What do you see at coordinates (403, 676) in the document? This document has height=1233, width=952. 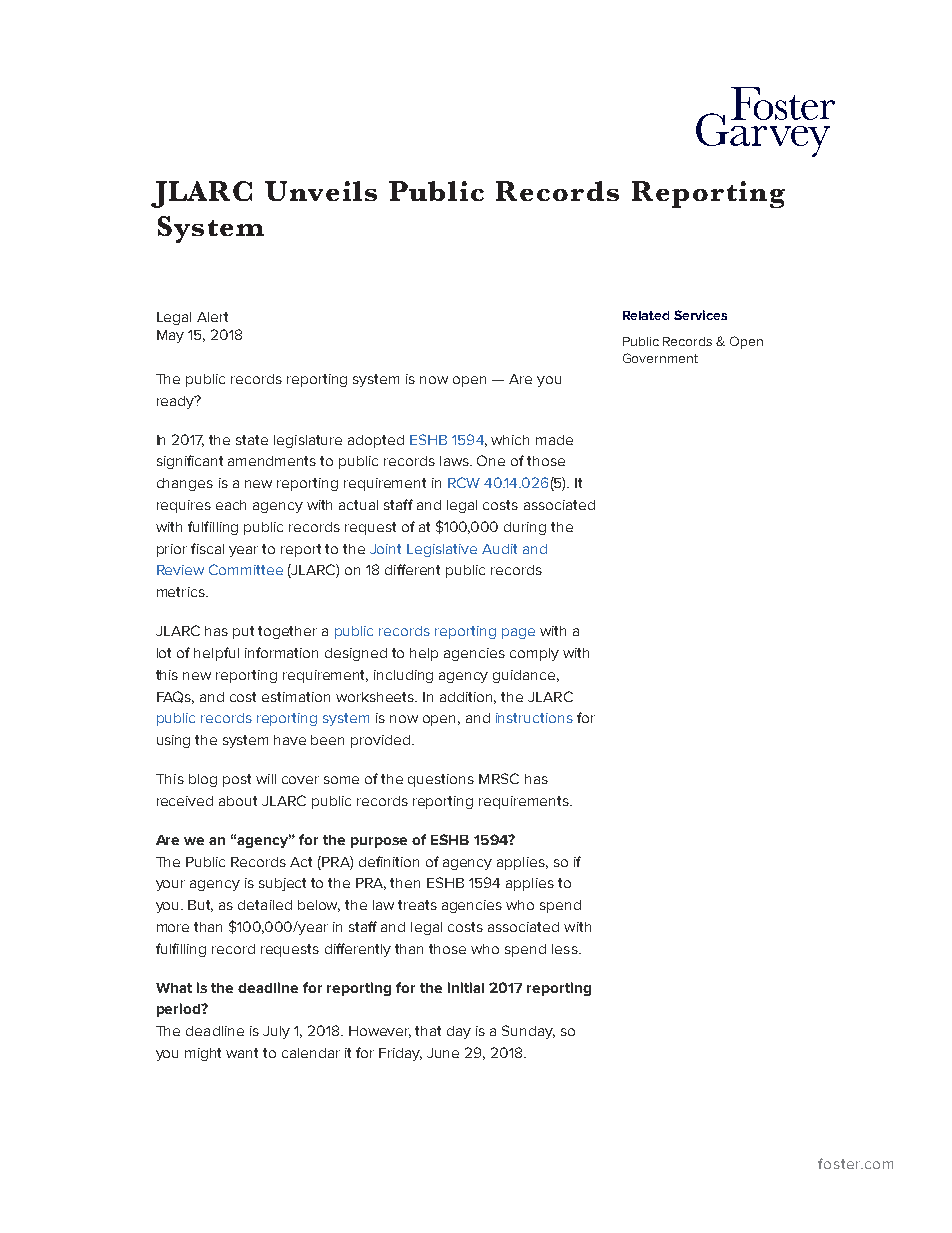 I see `including` at bounding box center [403, 676].
